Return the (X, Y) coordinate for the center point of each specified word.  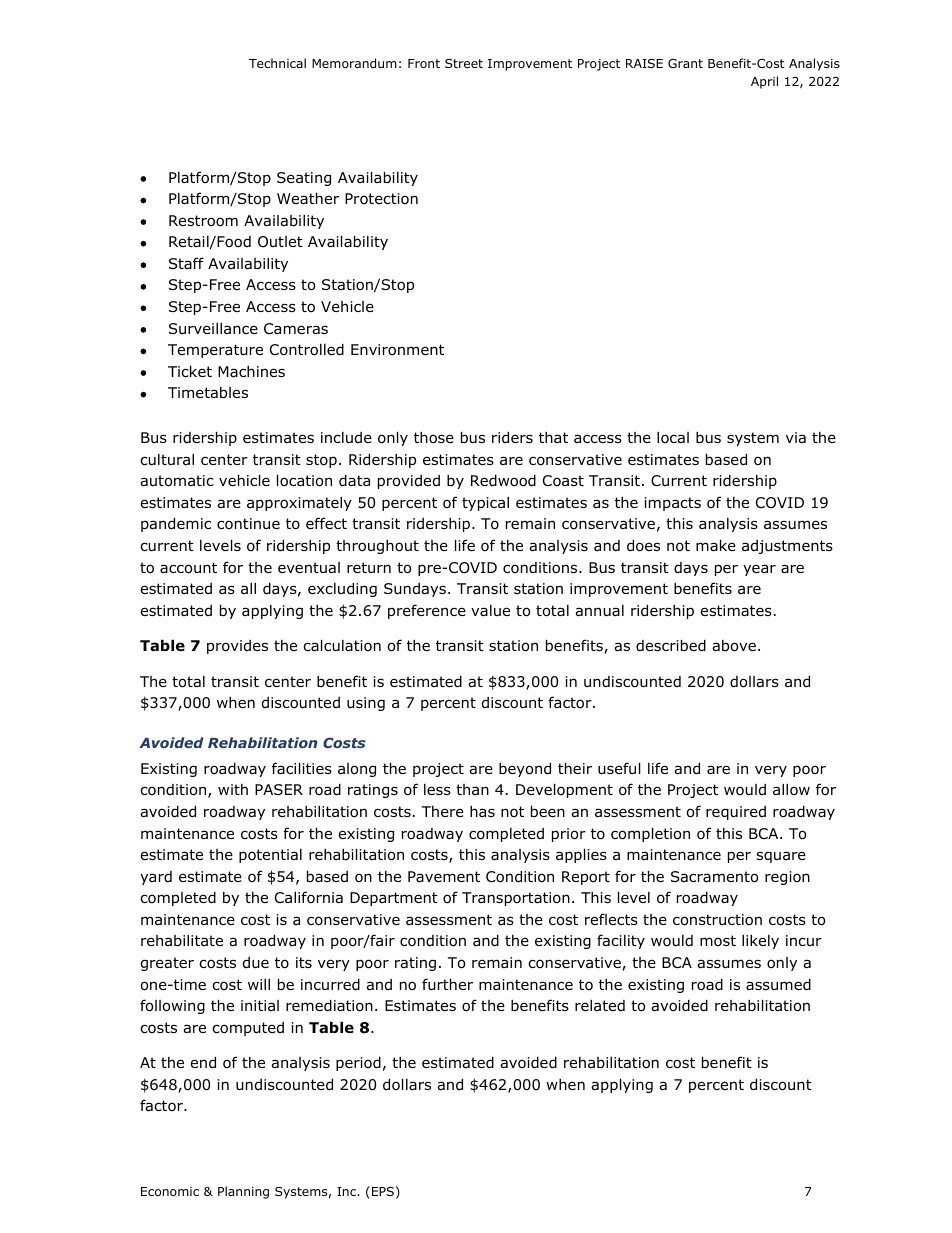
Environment (397, 350)
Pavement (444, 876)
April (764, 82)
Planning (243, 1192)
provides (237, 647)
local (673, 437)
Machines (251, 371)
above (734, 646)
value (490, 610)
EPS (383, 1191)
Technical (277, 63)
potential (270, 856)
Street (464, 63)
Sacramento (714, 877)
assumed (778, 984)
